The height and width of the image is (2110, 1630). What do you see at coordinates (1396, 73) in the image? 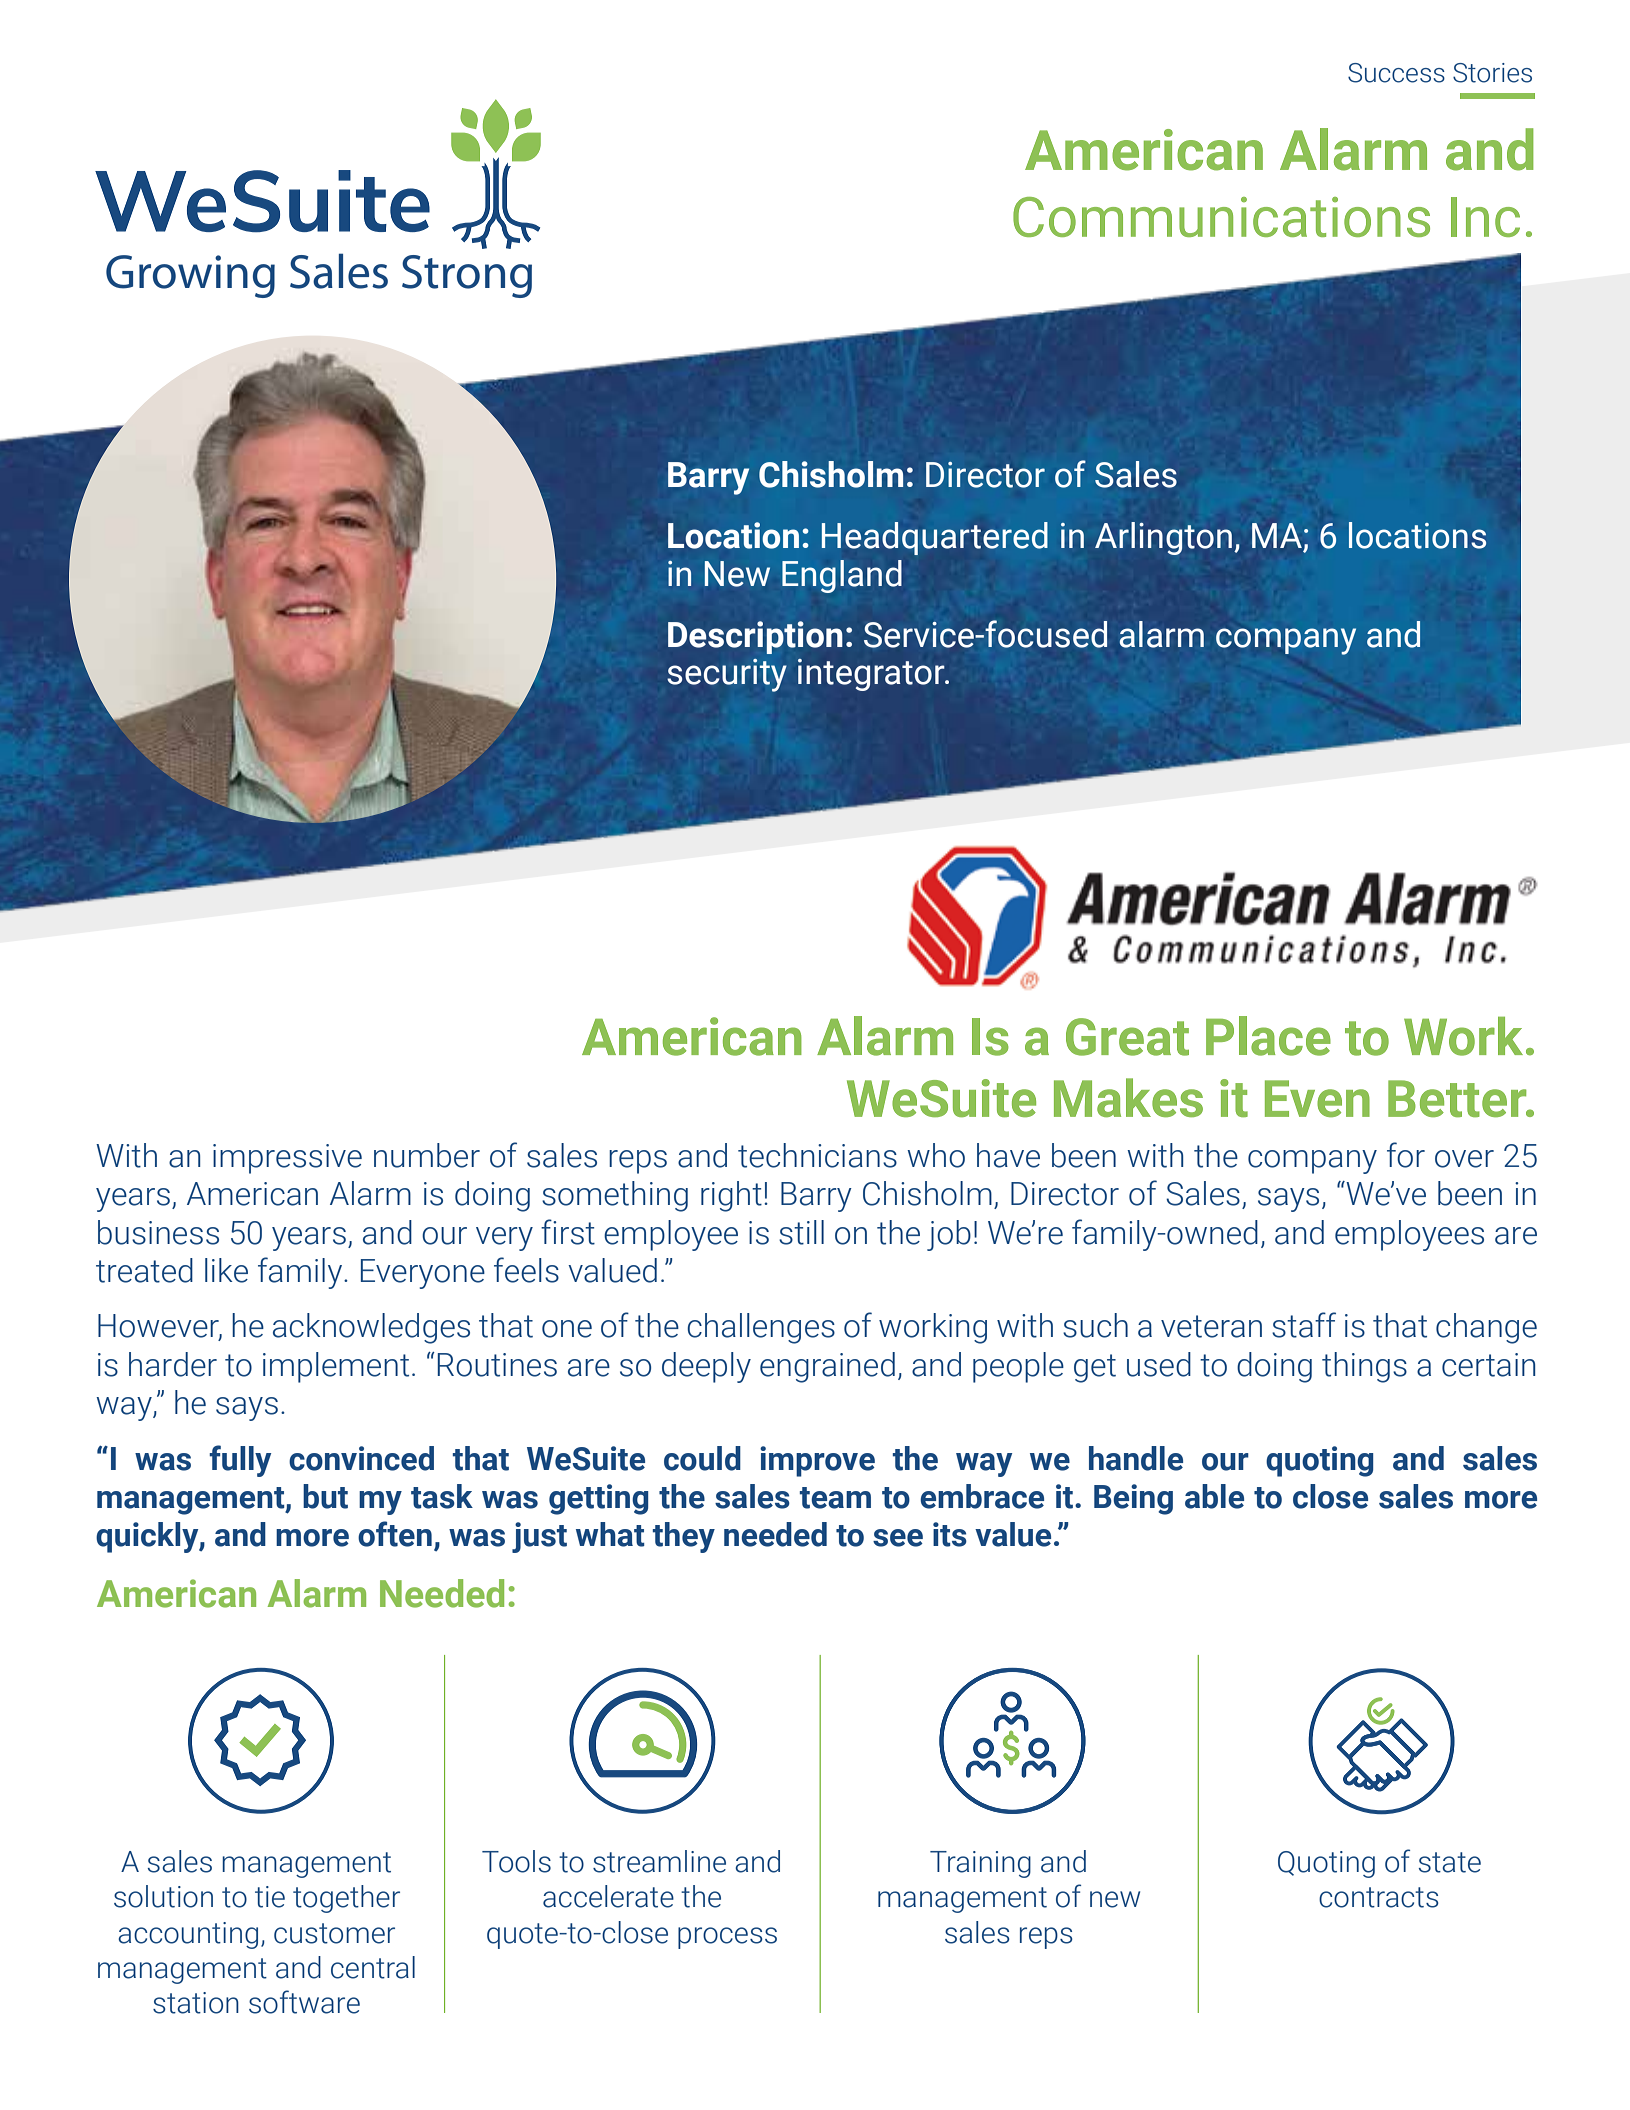
I see `Success` at bounding box center [1396, 73].
